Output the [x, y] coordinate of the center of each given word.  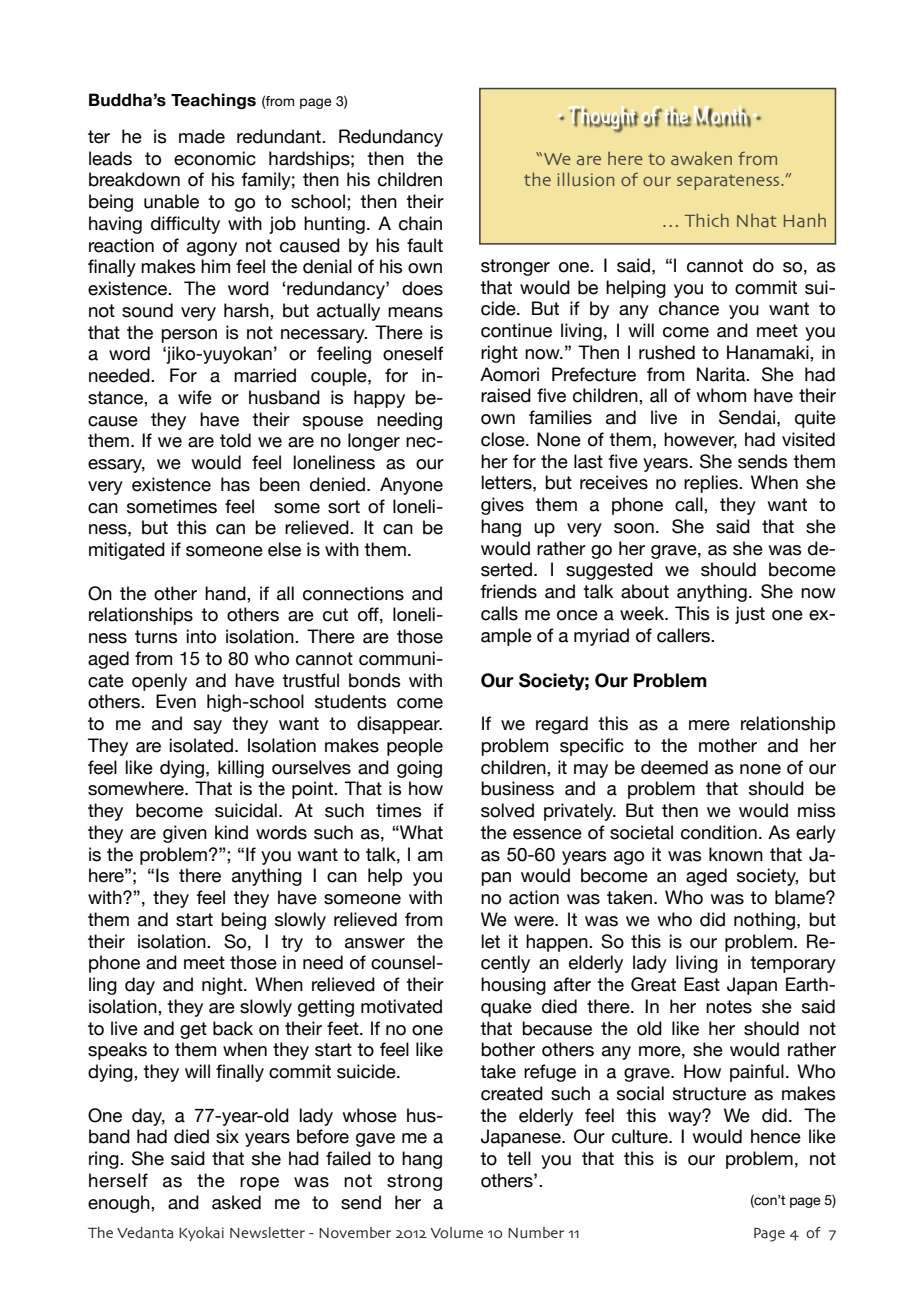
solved [507, 810]
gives [502, 506]
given [185, 834]
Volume [457, 1233]
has [235, 484]
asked [236, 1202]
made [202, 136]
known [736, 854]
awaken [701, 158]
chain [420, 223]
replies [712, 484]
